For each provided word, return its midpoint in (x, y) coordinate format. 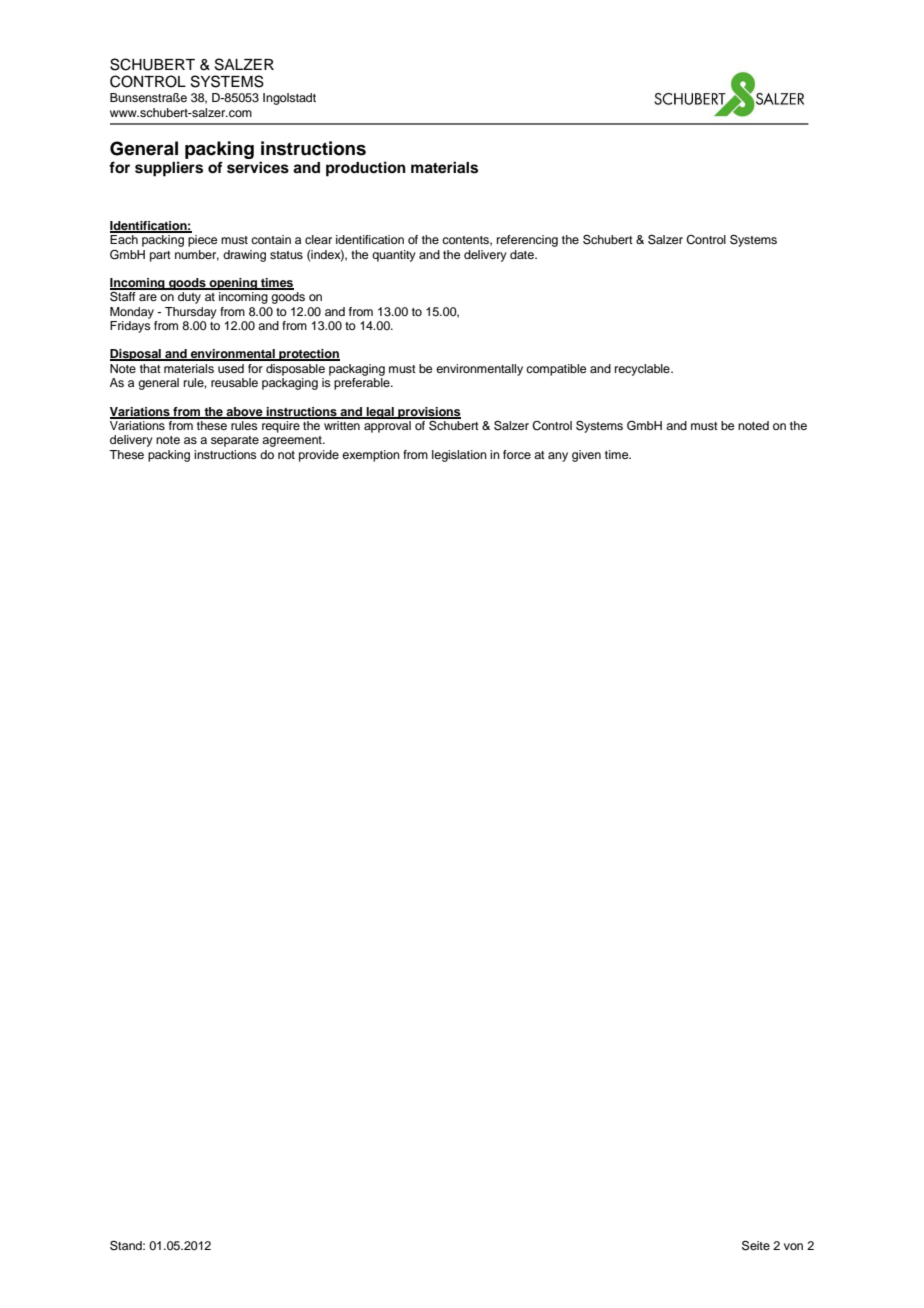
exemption (371, 456)
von (793, 1246)
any (558, 457)
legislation (459, 456)
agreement (293, 441)
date (523, 254)
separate (235, 441)
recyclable (643, 370)
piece (202, 241)
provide (319, 456)
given (586, 456)
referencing (527, 241)
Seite (756, 1246)
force (517, 454)
